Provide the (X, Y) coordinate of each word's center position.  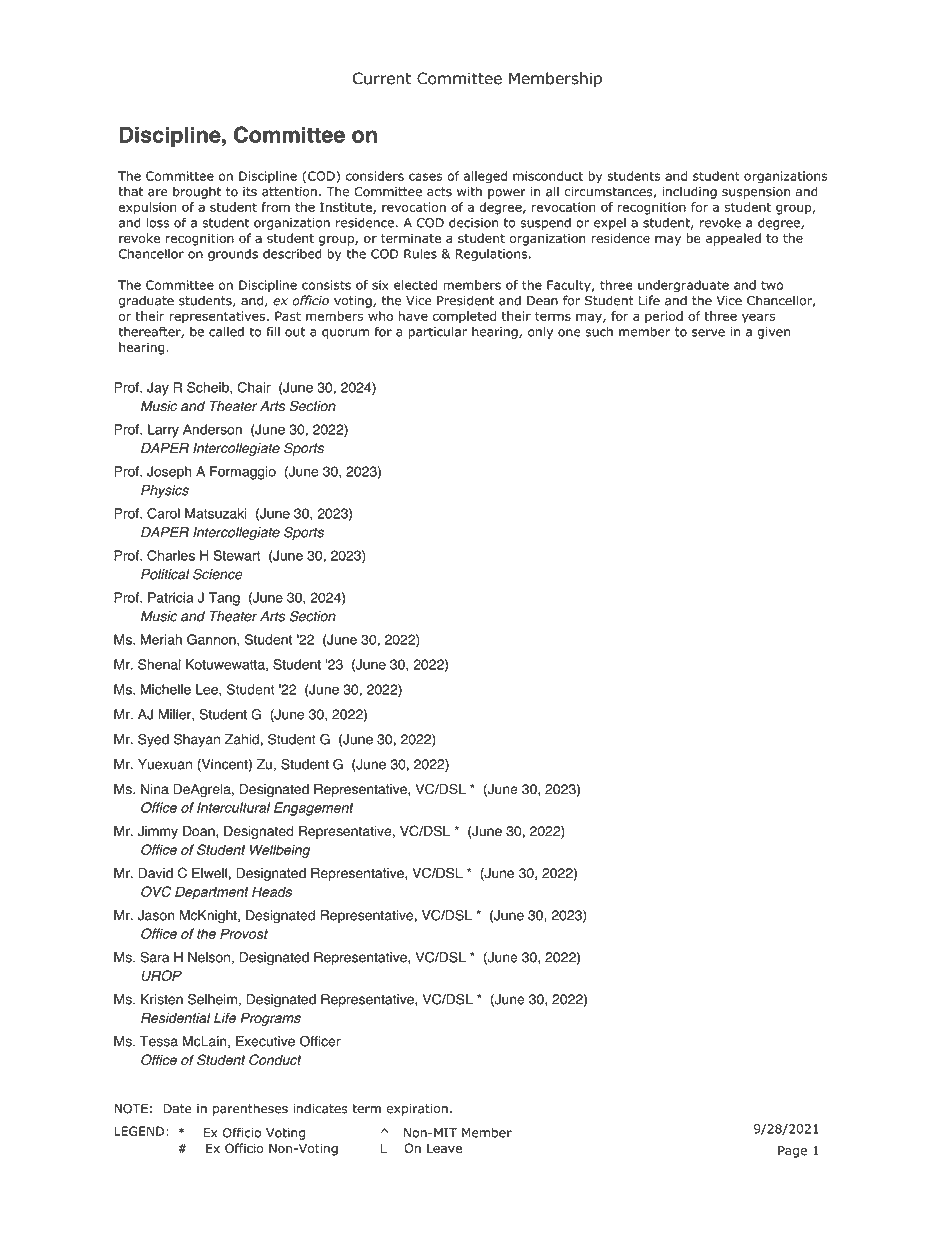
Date (177, 1109)
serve (708, 333)
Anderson (212, 429)
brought (197, 192)
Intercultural (233, 807)
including (689, 192)
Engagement (314, 809)
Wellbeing (280, 851)
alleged (485, 177)
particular (438, 332)
